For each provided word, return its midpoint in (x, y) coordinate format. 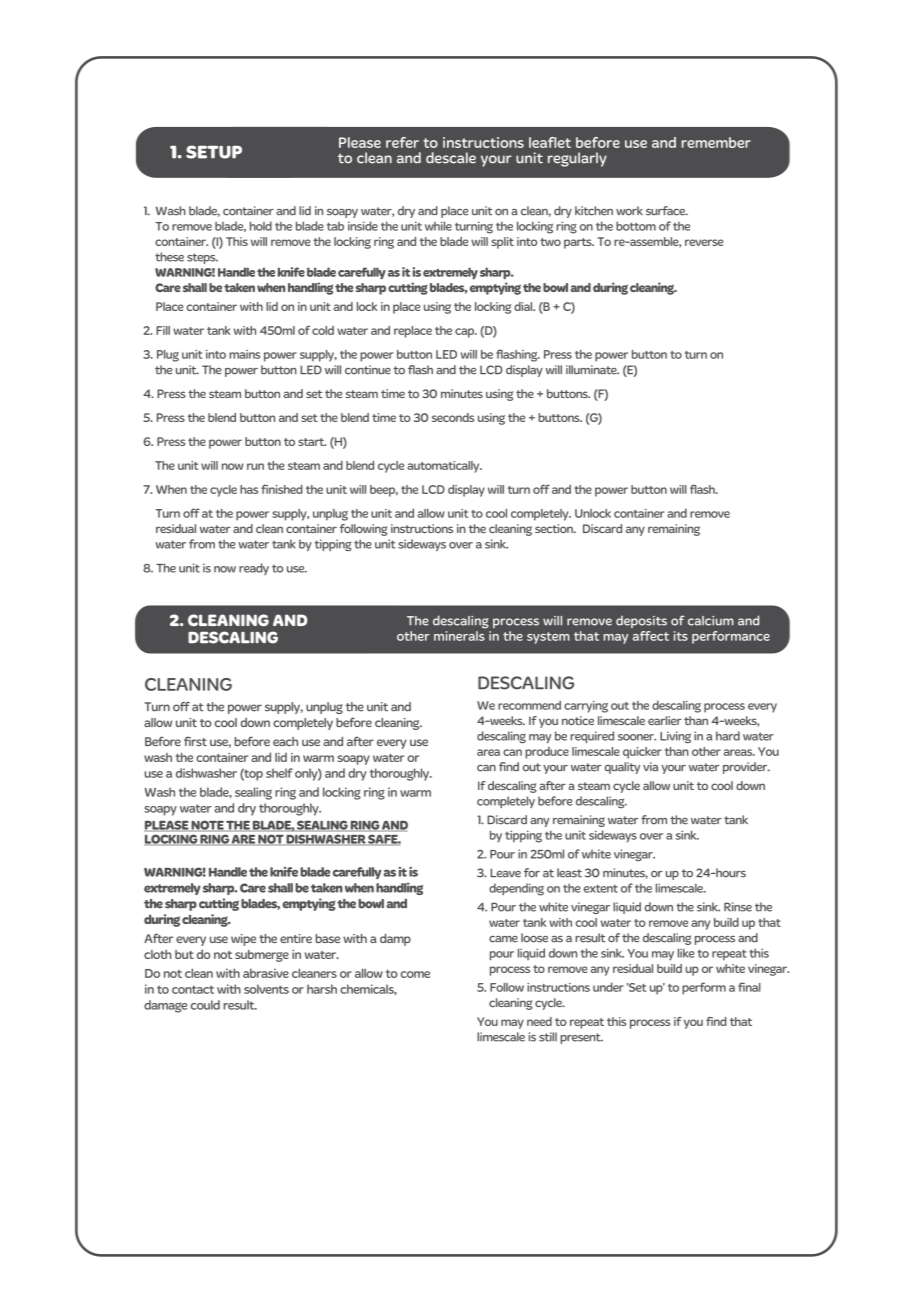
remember (716, 142)
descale (451, 158)
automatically (444, 467)
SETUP (214, 152)
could (205, 1005)
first (195, 741)
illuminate (592, 370)
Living (675, 737)
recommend (529, 705)
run (255, 466)
